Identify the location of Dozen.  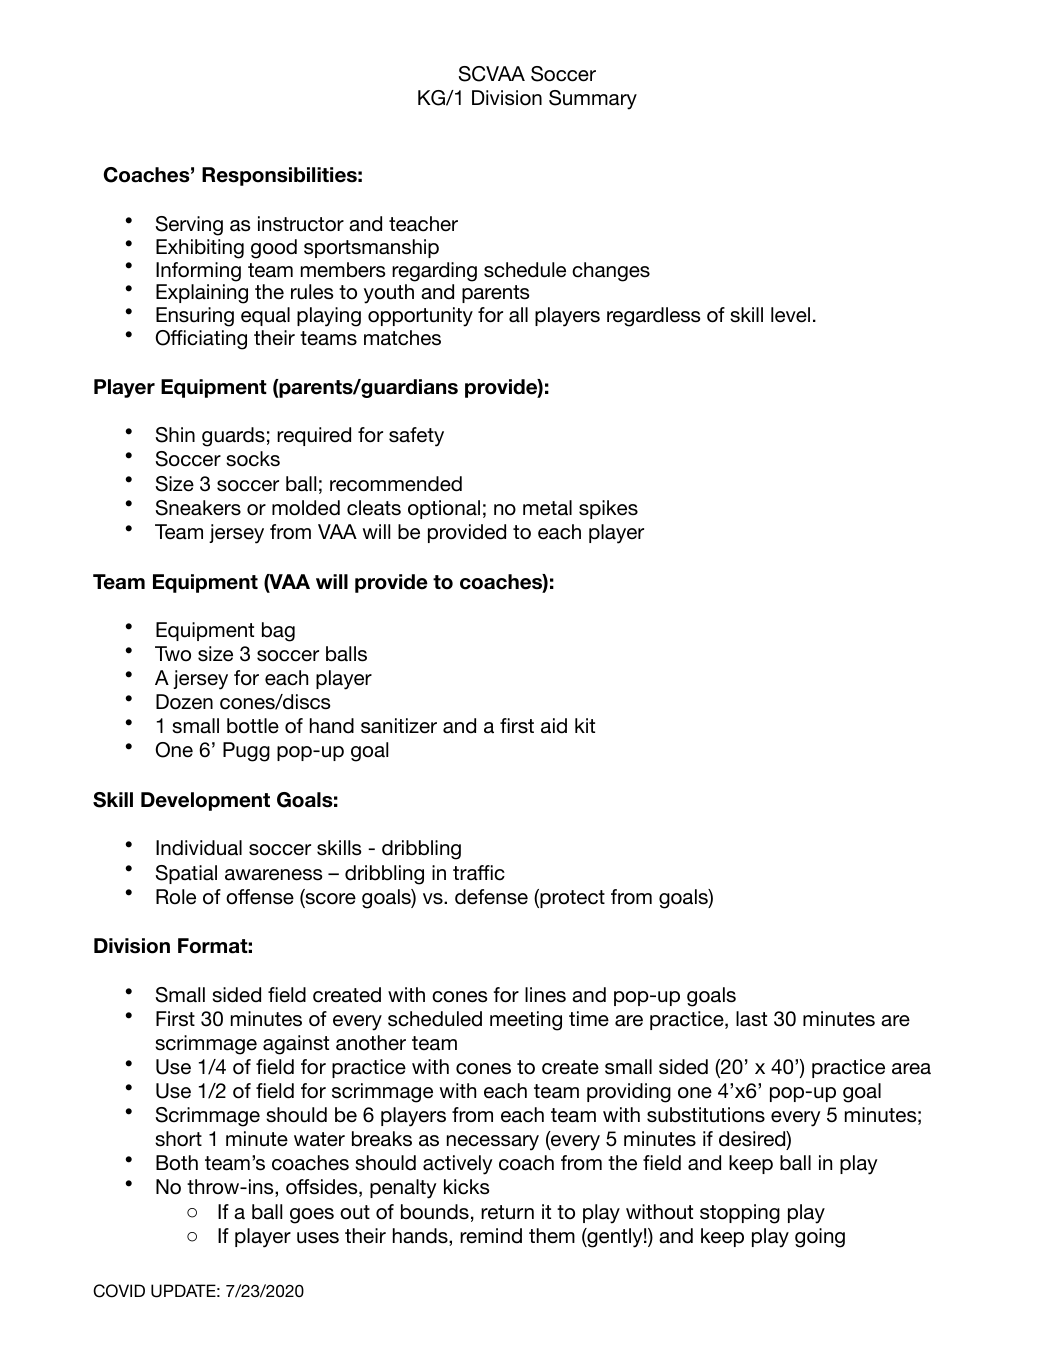
(184, 702).
